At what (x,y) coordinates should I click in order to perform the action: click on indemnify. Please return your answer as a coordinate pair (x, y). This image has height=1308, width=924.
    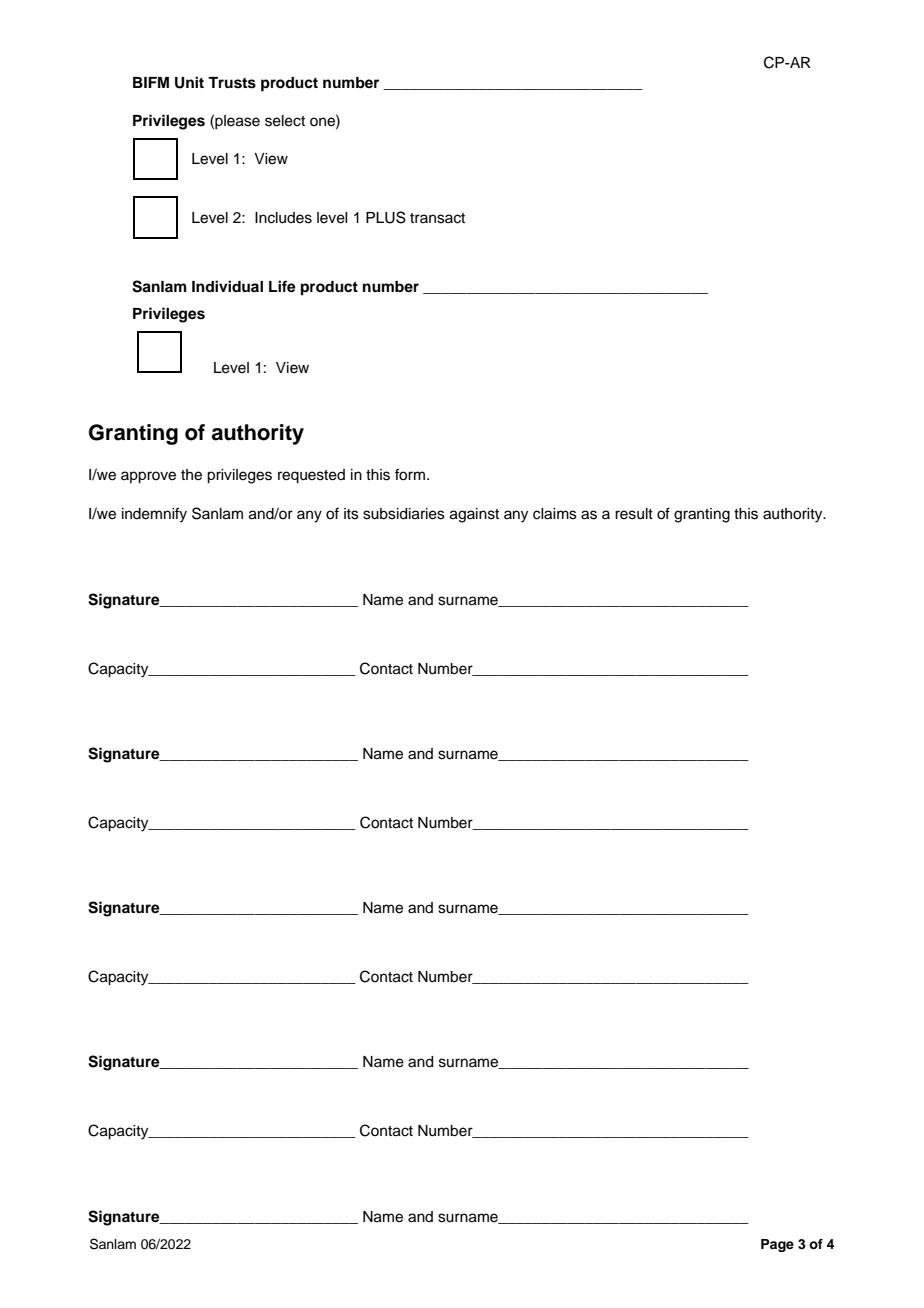
    Looking at the image, I should click on (154, 515).
